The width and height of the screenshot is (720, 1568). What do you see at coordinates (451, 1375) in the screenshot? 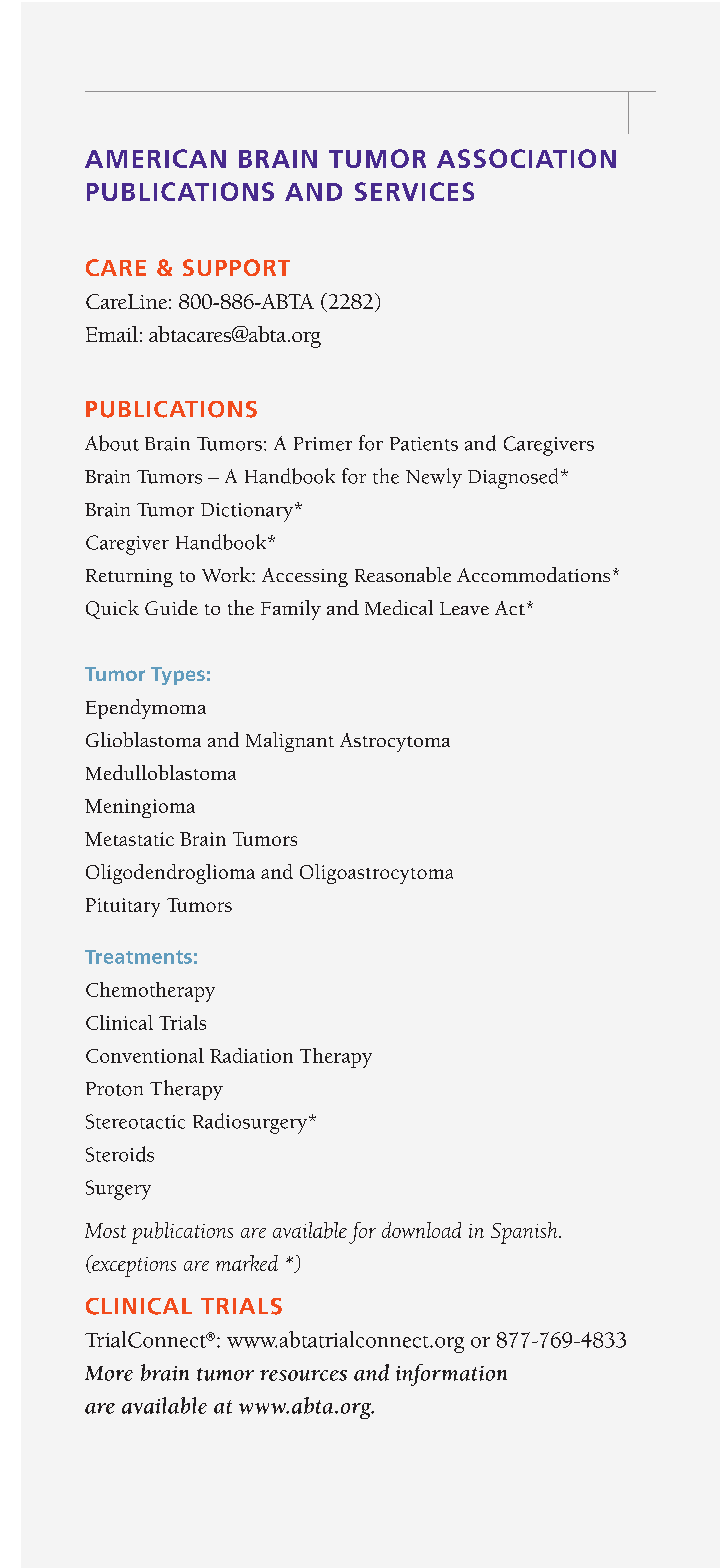
I see `information` at bounding box center [451, 1375].
